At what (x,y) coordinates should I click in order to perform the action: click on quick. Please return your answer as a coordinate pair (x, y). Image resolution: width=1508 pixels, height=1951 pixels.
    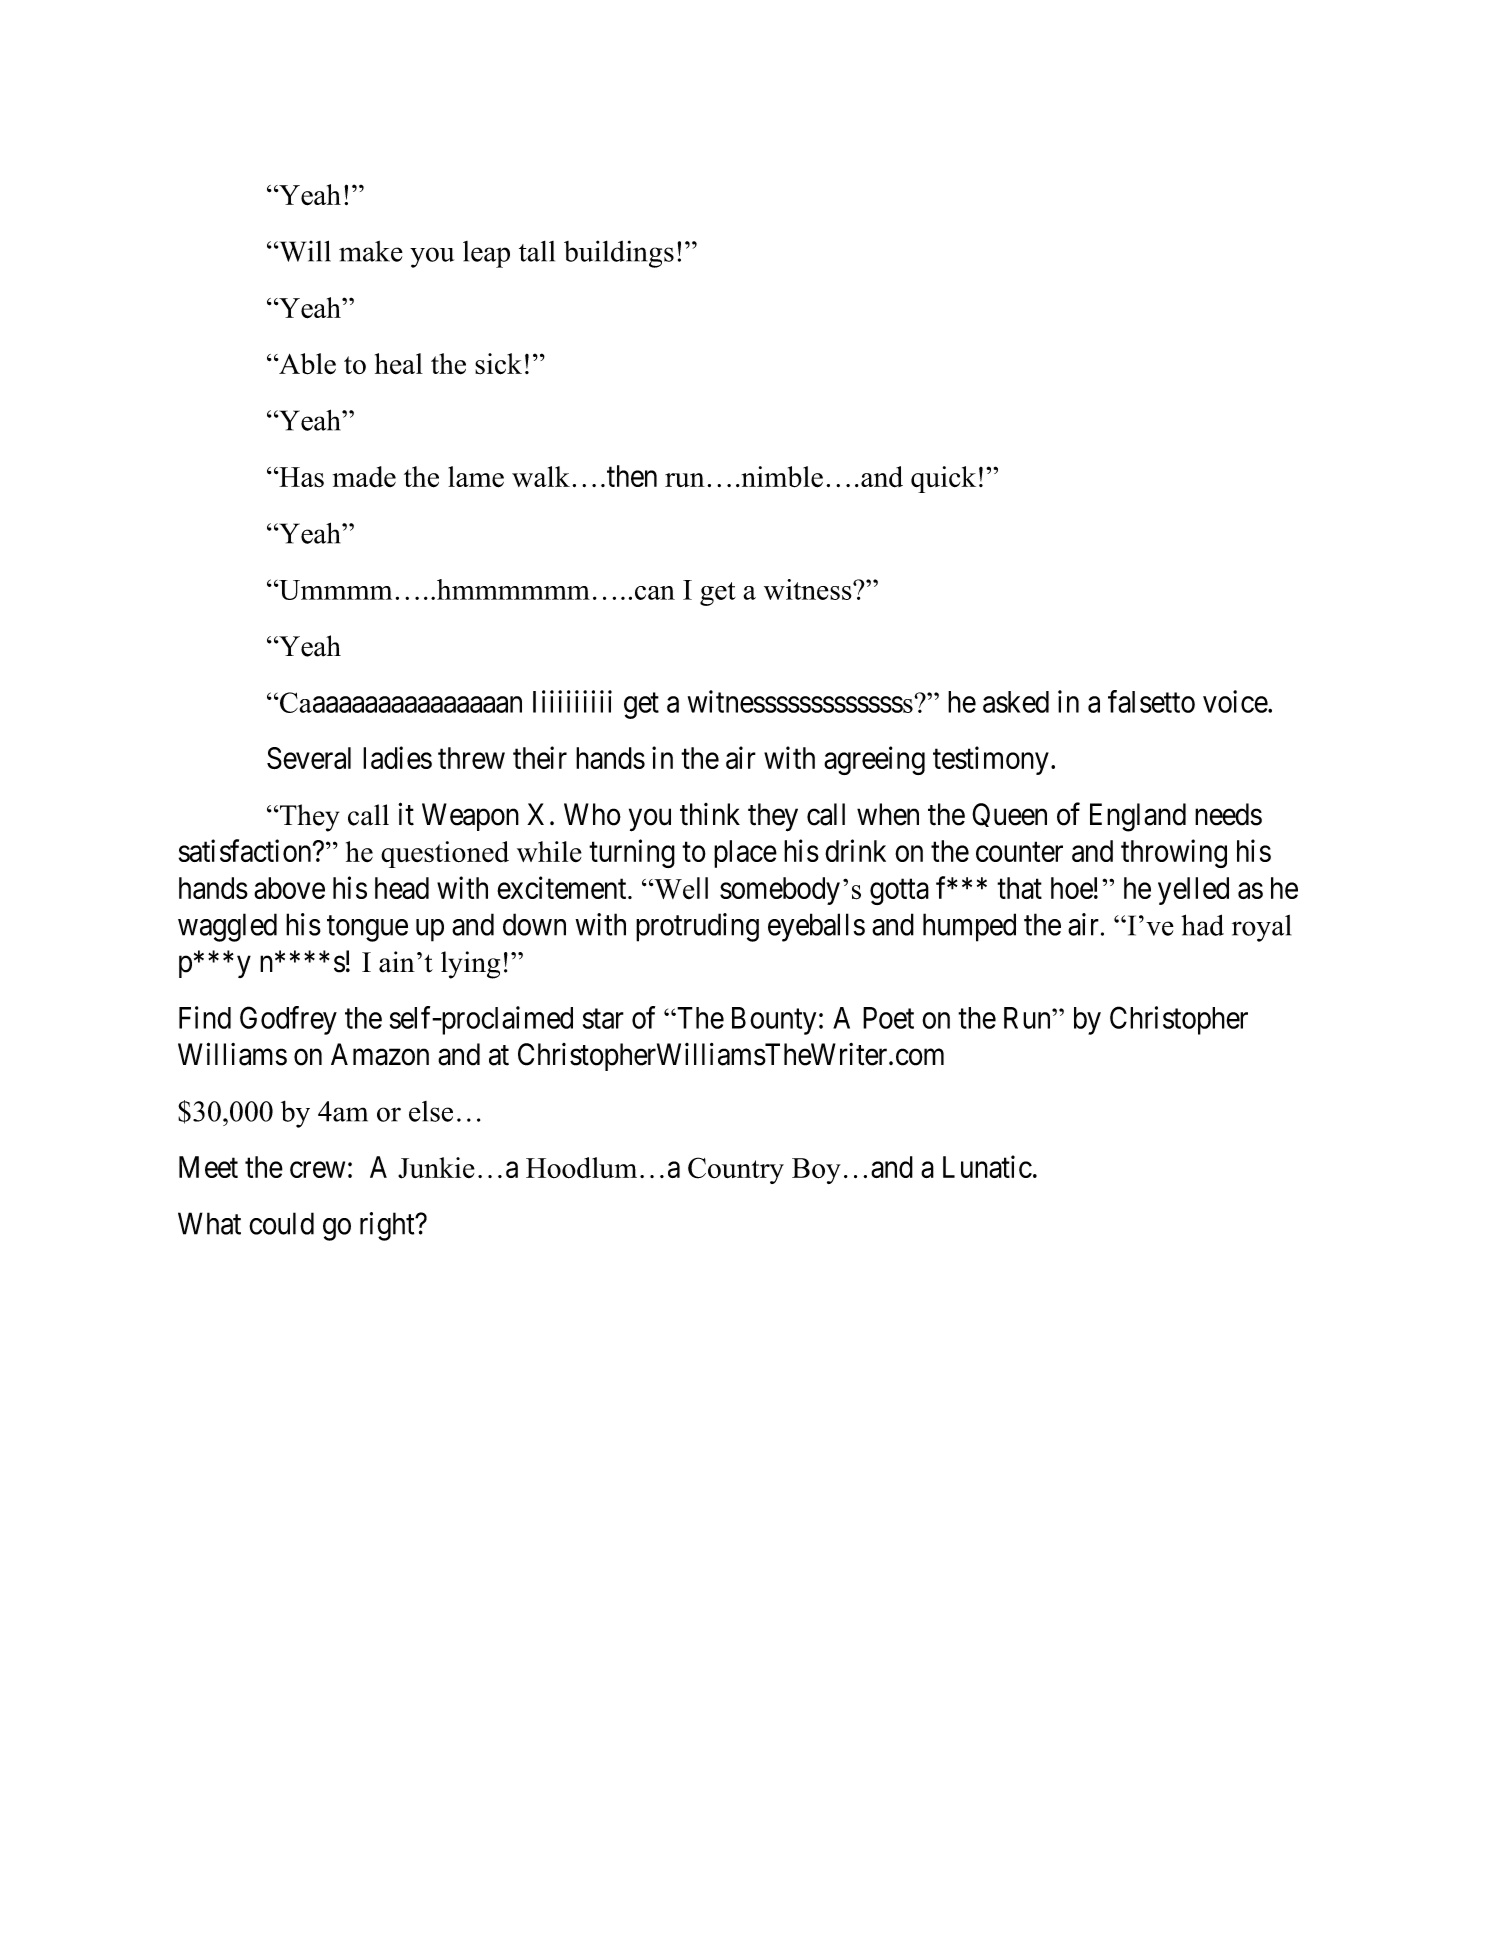
    Looking at the image, I should click on (943, 479).
